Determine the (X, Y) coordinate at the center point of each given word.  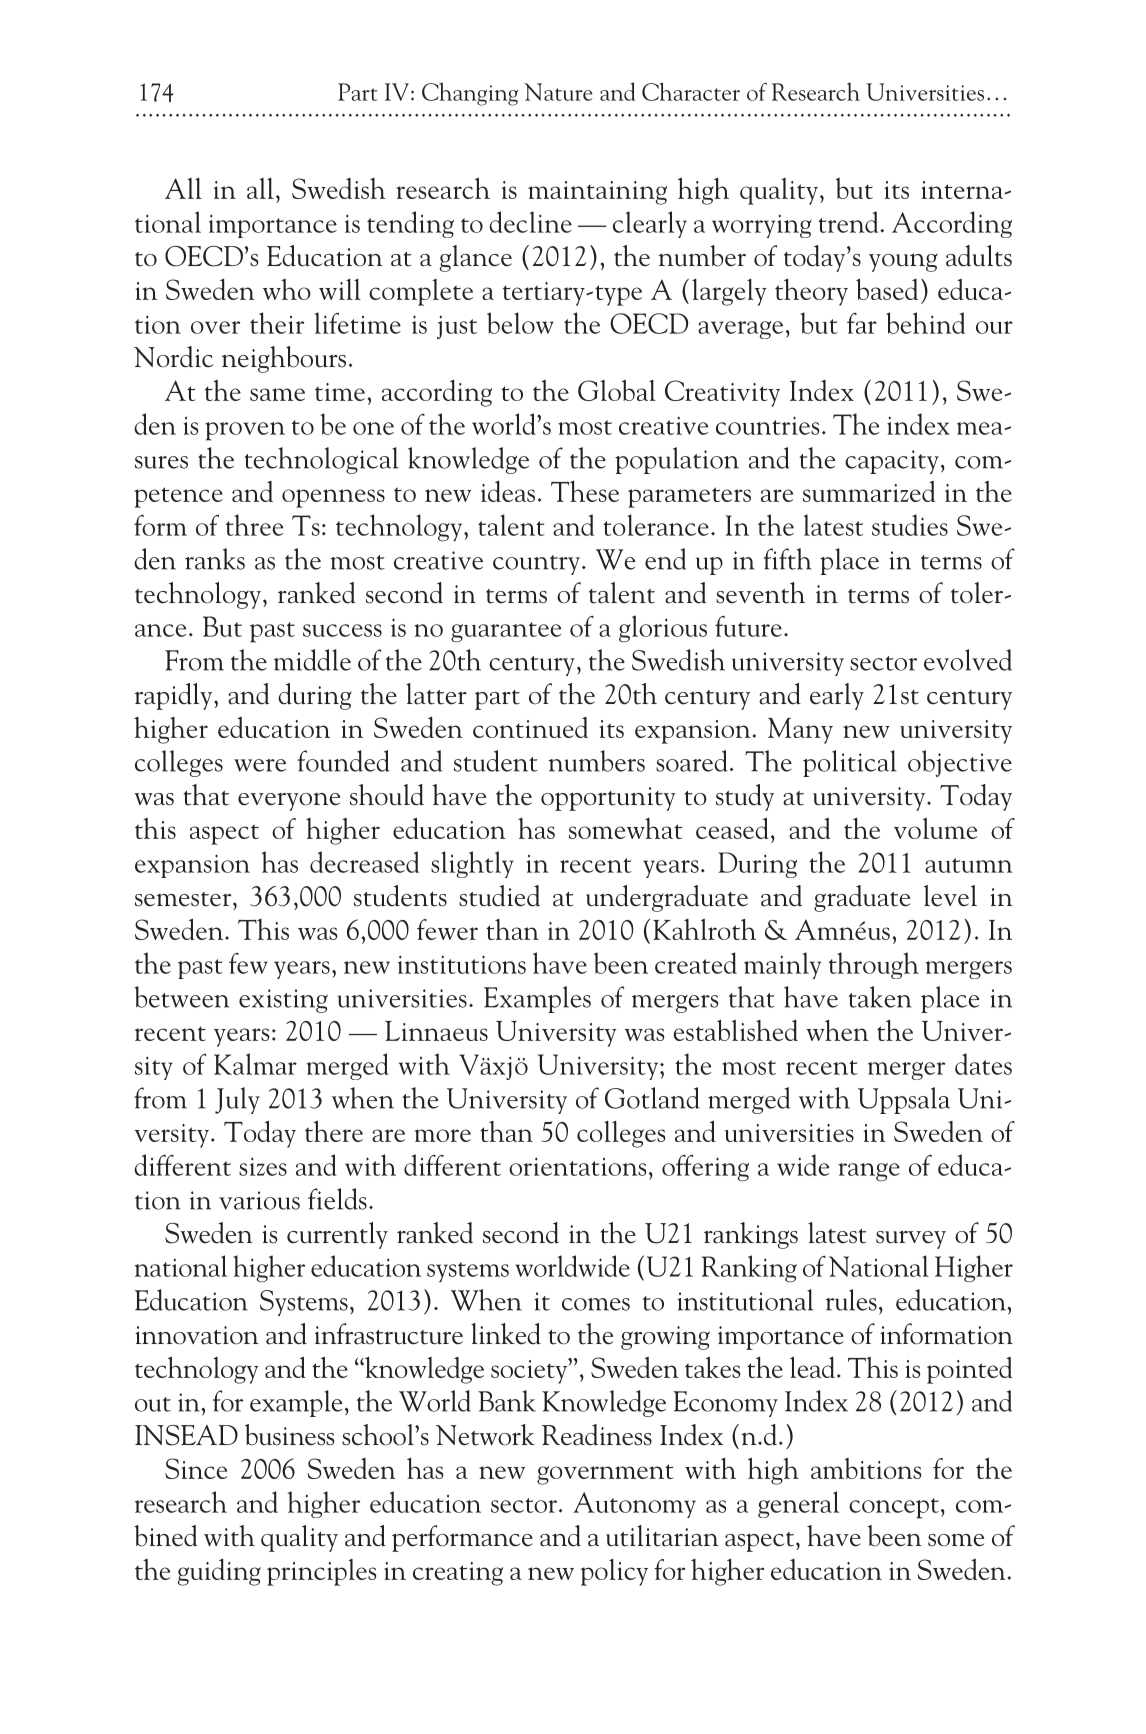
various (259, 1200)
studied (499, 896)
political (849, 763)
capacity (892, 462)
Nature (558, 92)
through (874, 965)
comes (596, 1304)
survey (911, 1239)
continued (530, 727)
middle (312, 660)
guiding (219, 1572)
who (287, 289)
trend (849, 222)
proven (245, 431)
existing (283, 1001)
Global (617, 390)
